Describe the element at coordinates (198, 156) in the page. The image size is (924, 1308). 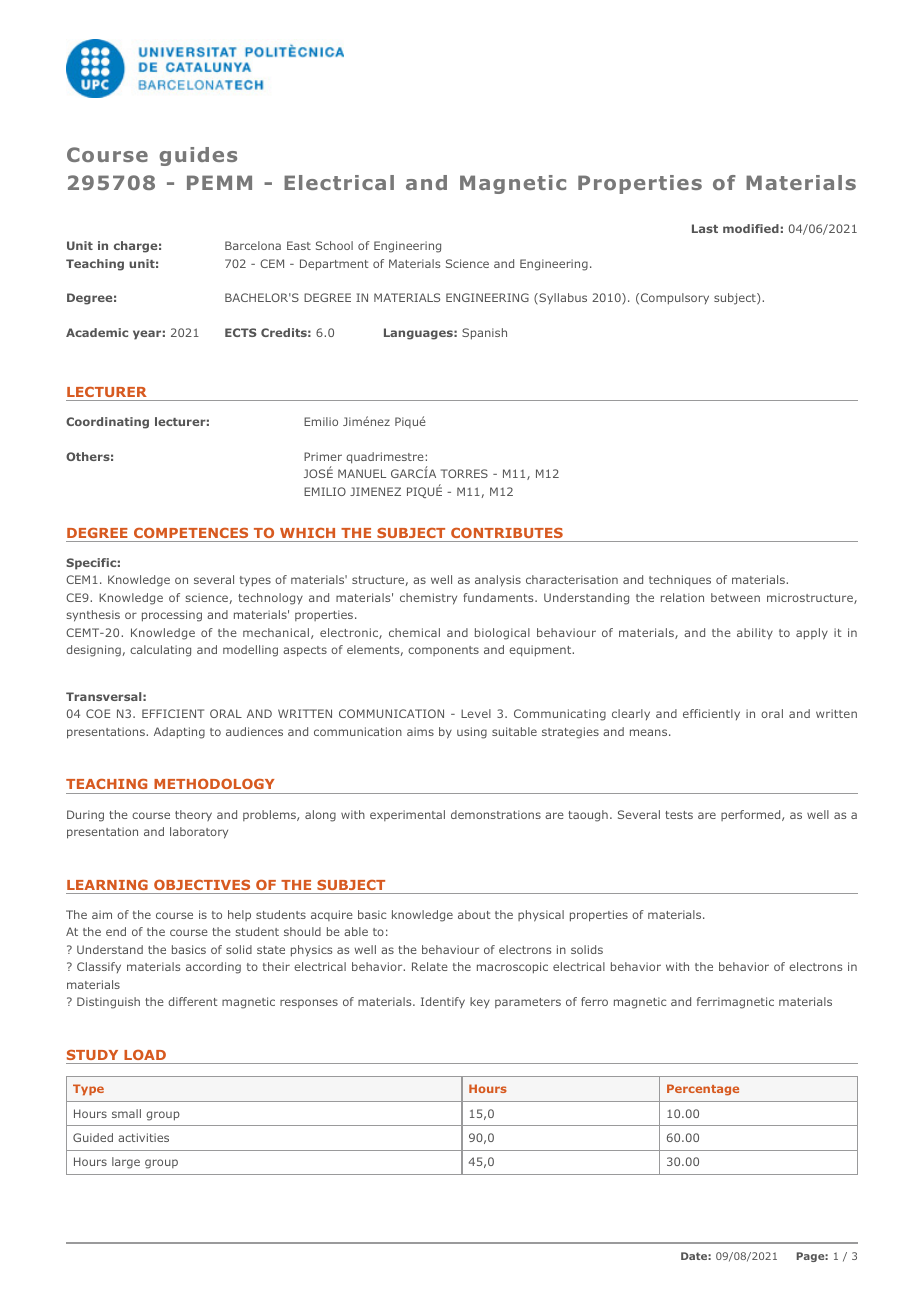
I see `guides` at that location.
